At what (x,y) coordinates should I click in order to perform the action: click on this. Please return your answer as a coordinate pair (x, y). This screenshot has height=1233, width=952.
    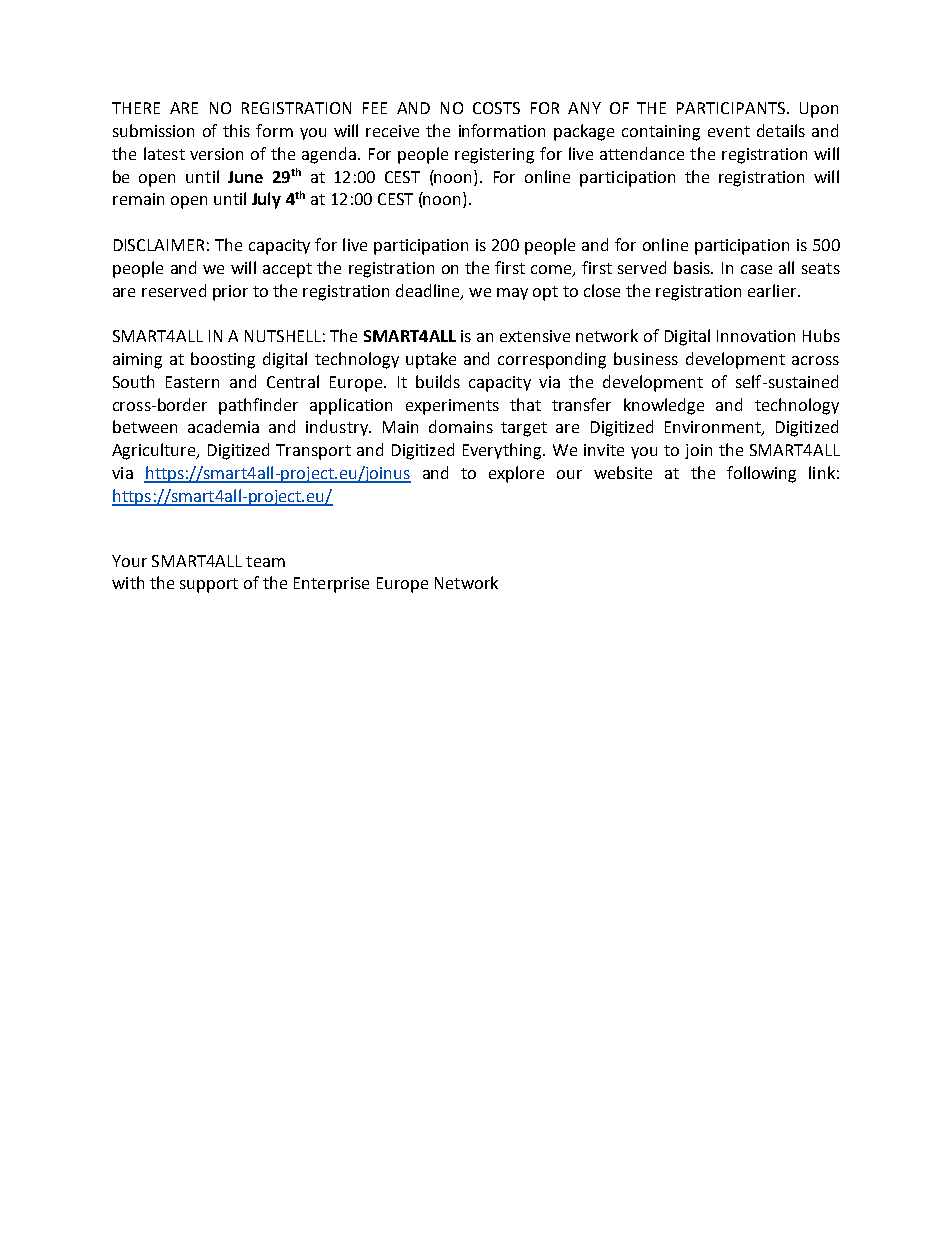
    Looking at the image, I should click on (236, 130).
